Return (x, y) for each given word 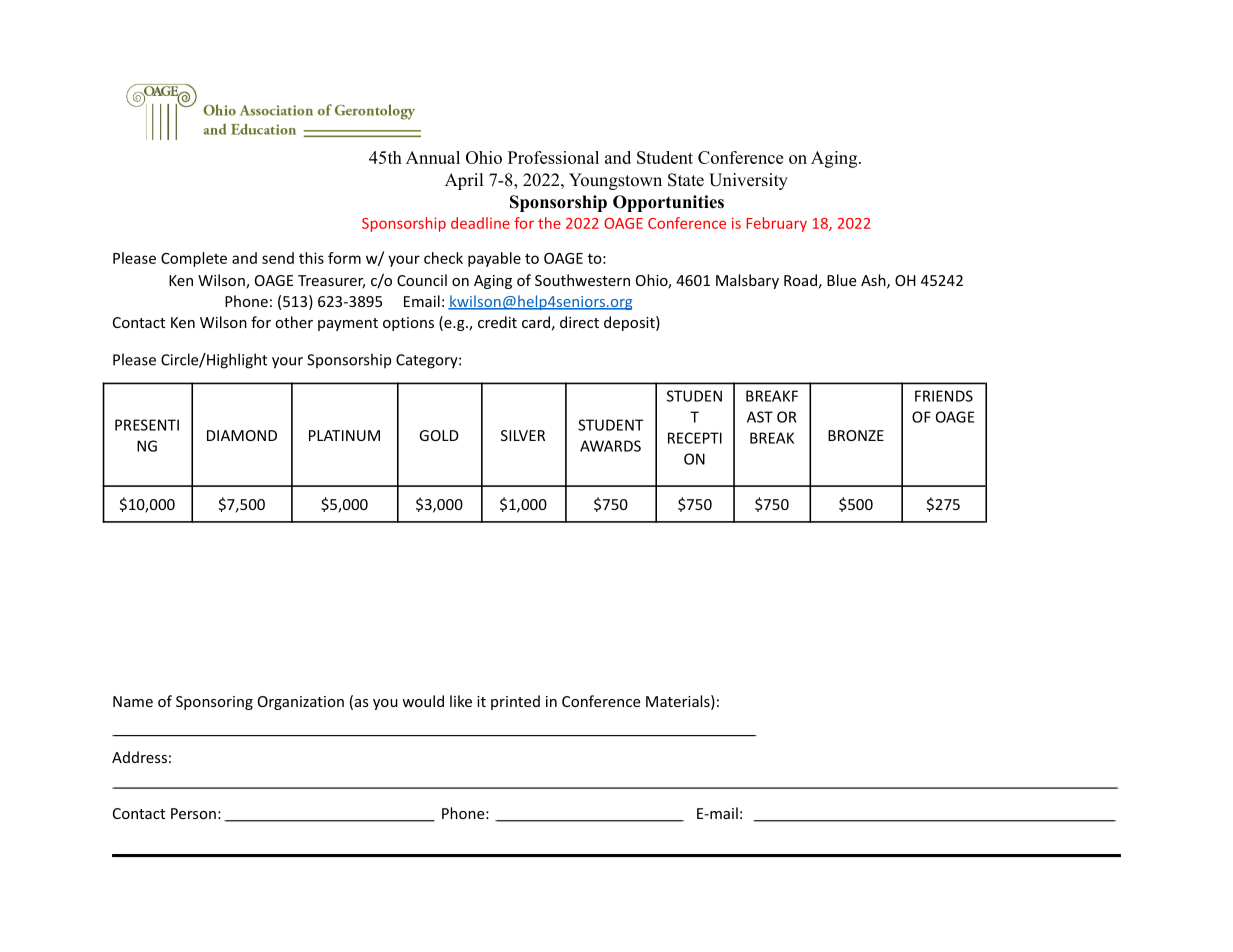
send (278, 258)
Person (193, 813)
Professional (553, 157)
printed (515, 702)
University (748, 181)
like (461, 701)
